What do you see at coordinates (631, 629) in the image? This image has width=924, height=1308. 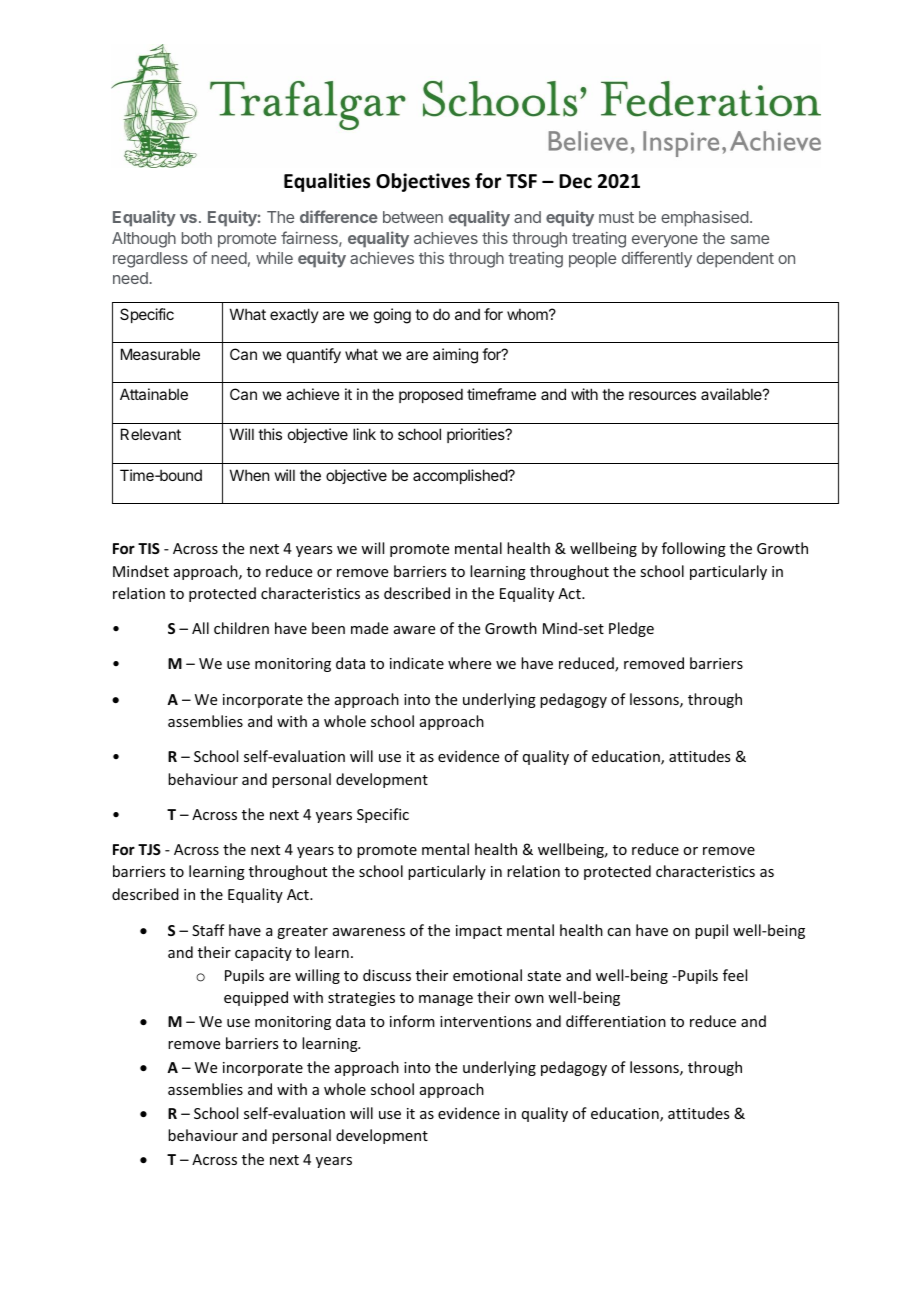 I see `Pledge` at bounding box center [631, 629].
